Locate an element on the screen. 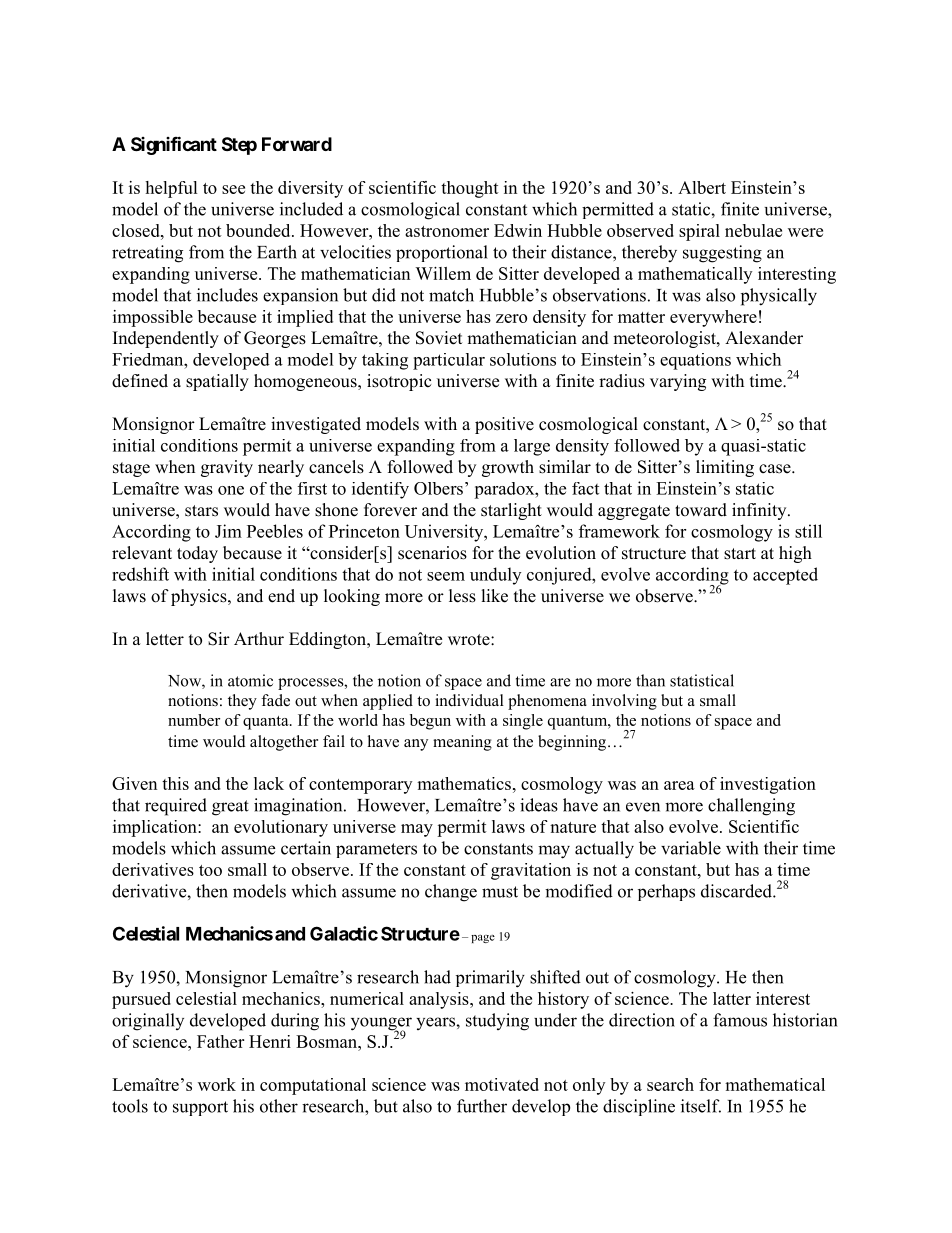 The image size is (952, 1233). thought is located at coordinates (470, 189).
